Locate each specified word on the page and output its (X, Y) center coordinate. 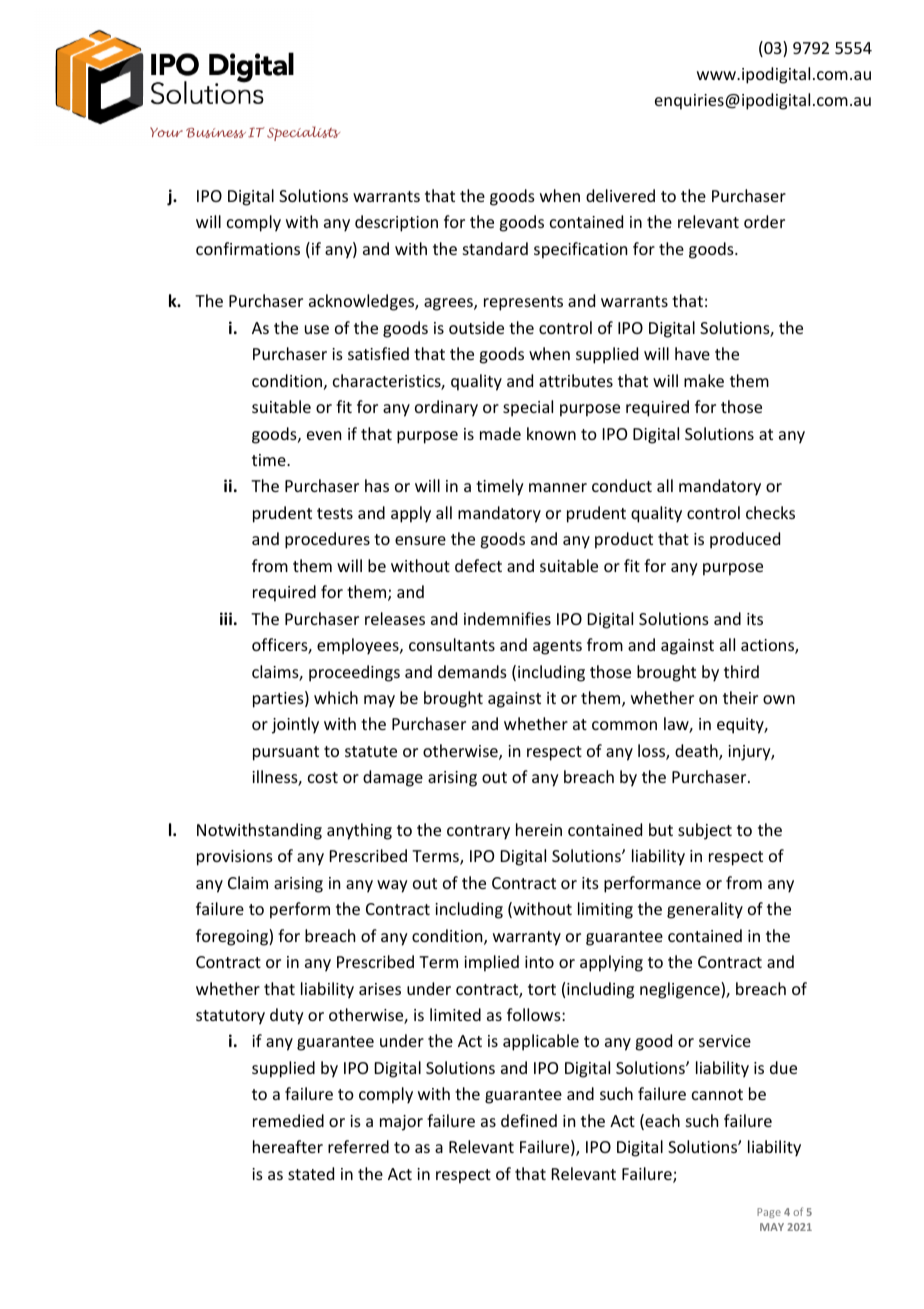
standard (495, 248)
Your (166, 132)
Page (769, 1213)
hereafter (288, 1146)
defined (529, 1120)
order (764, 221)
